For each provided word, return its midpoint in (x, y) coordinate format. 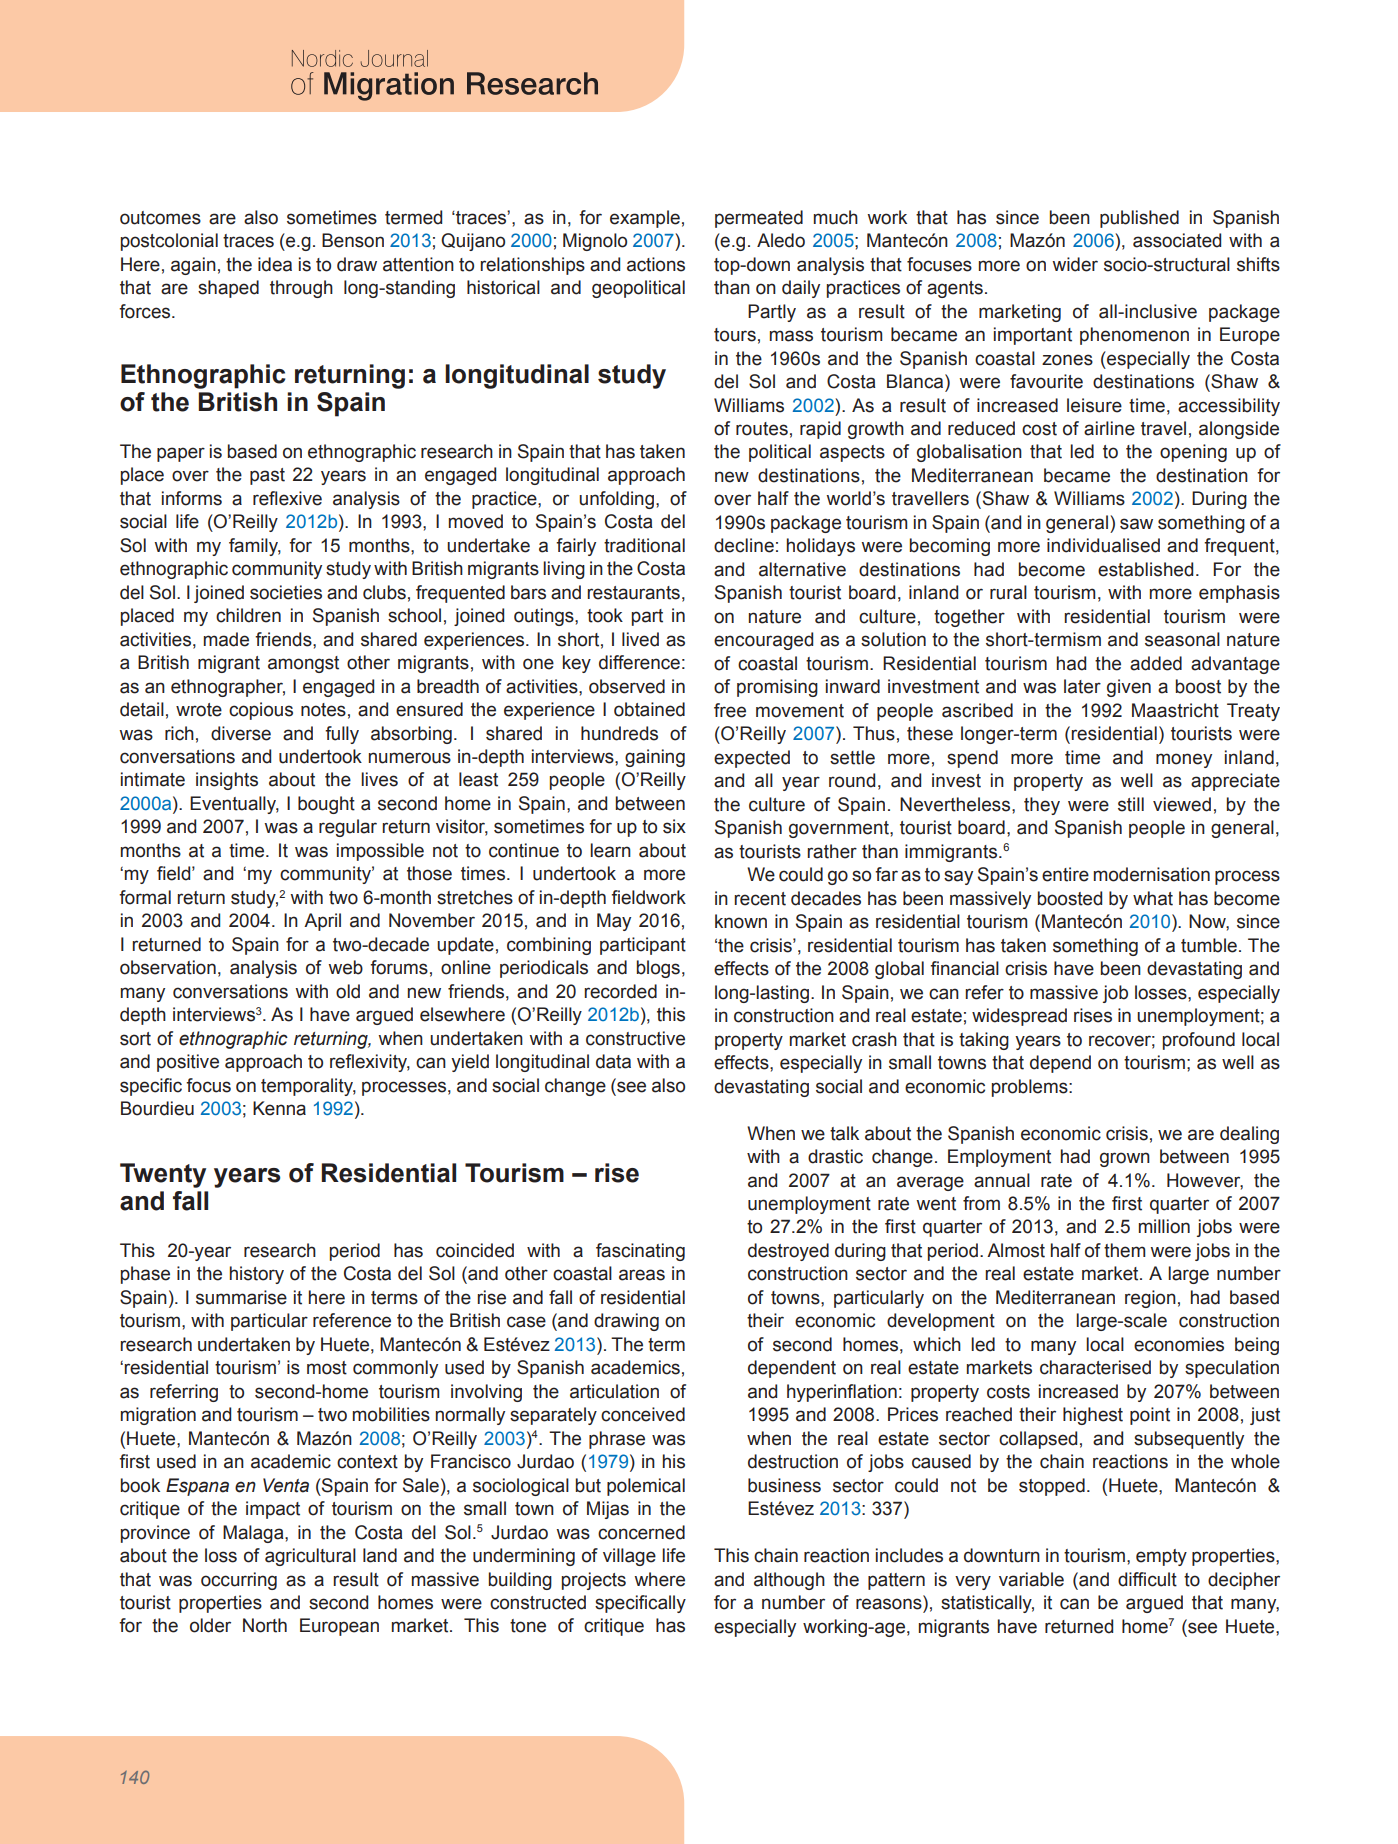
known (741, 921)
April (322, 922)
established (1145, 569)
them (1124, 1250)
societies (286, 592)
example (645, 219)
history (257, 1275)
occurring (239, 1581)
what (1153, 898)
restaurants (633, 593)
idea (275, 264)
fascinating (640, 1252)
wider (1075, 264)
